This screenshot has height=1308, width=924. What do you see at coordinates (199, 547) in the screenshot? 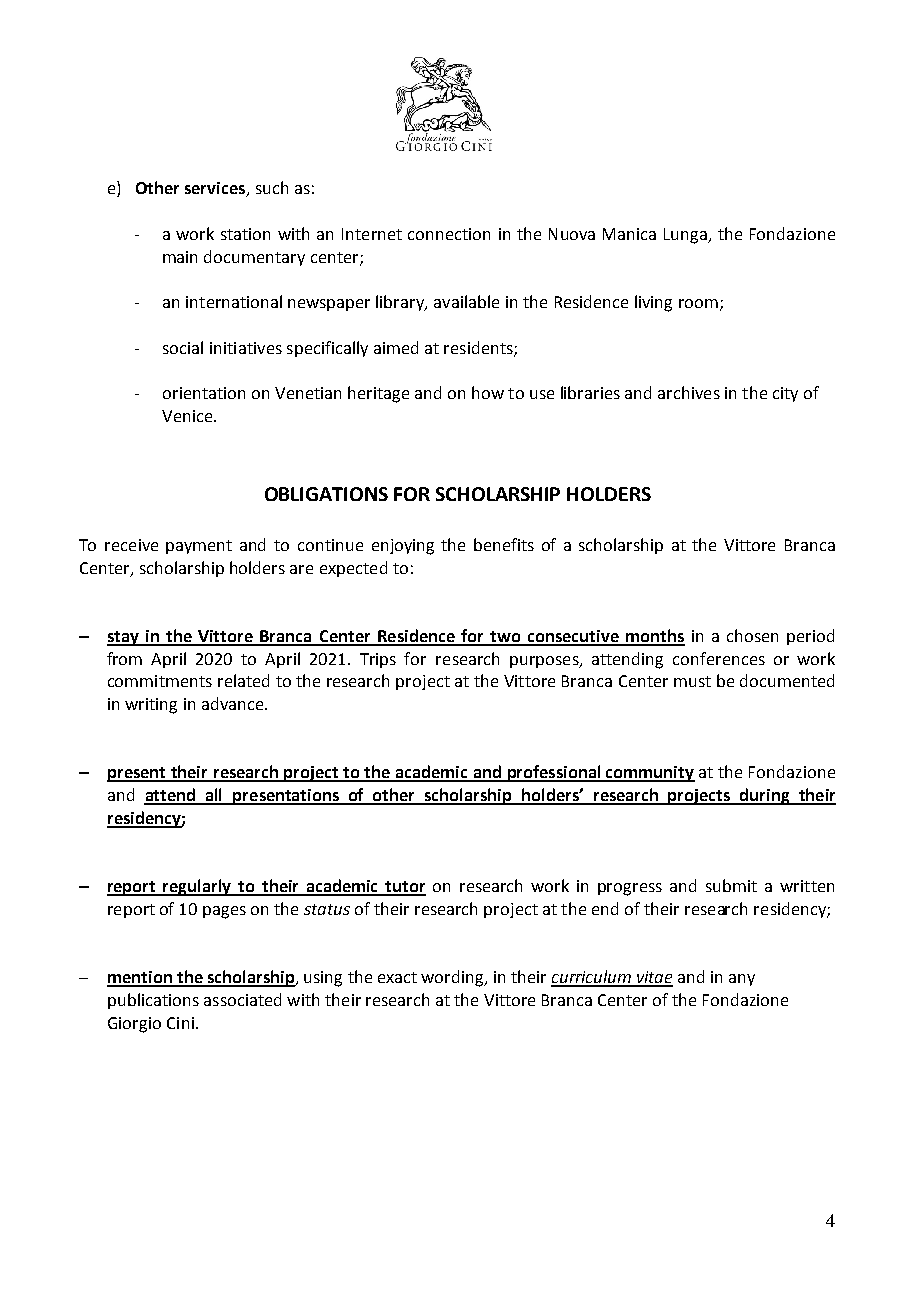
I see `payment` at bounding box center [199, 547].
